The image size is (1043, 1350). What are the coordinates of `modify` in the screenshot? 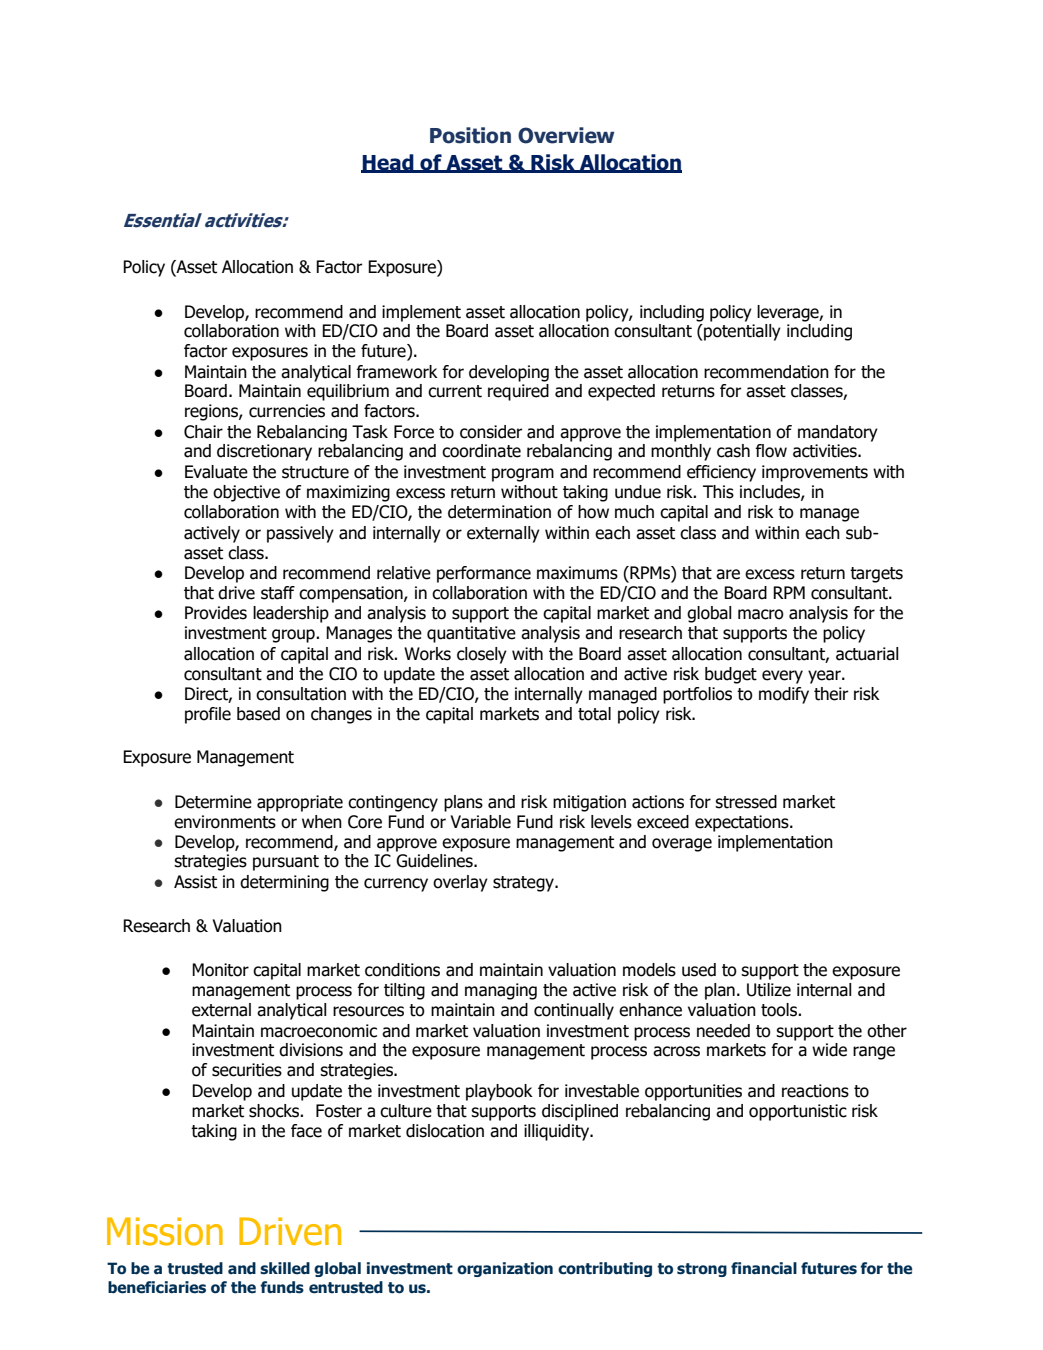 It's located at (784, 695).
